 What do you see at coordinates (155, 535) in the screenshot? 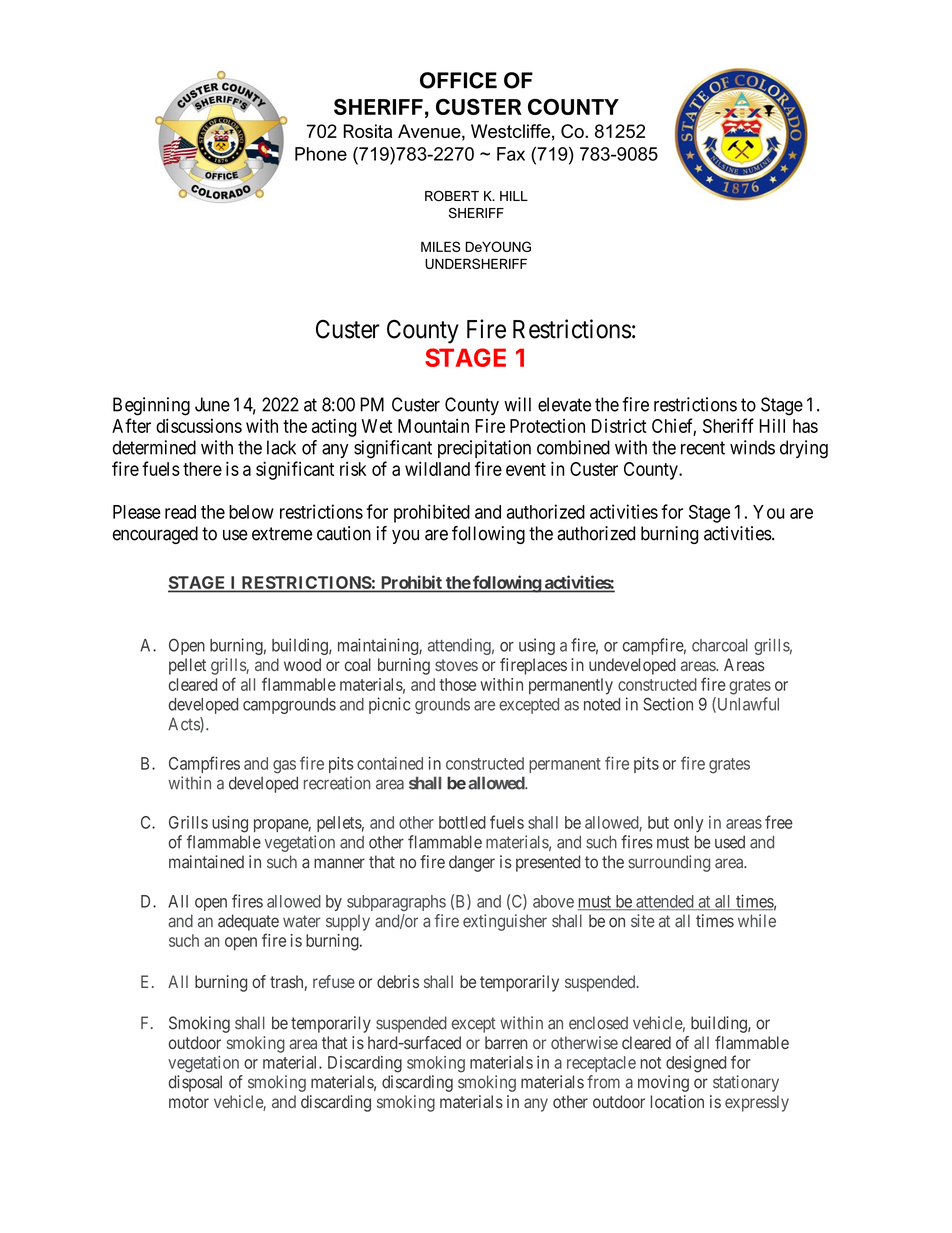
I see `encouraged` at bounding box center [155, 535].
